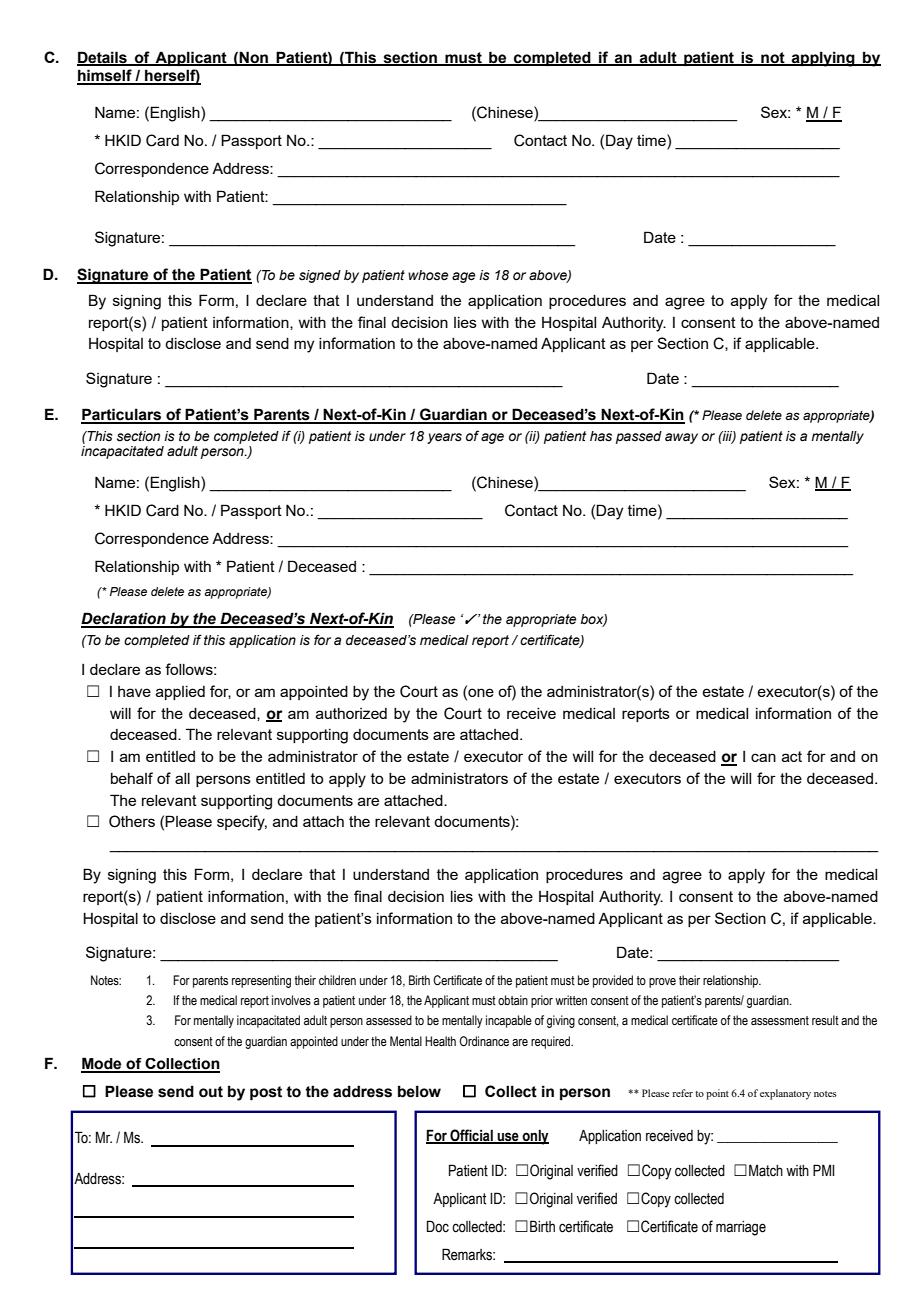 This screenshot has width=924, height=1308. Describe the element at coordinates (681, 438) in the screenshot. I see `away` at that location.
